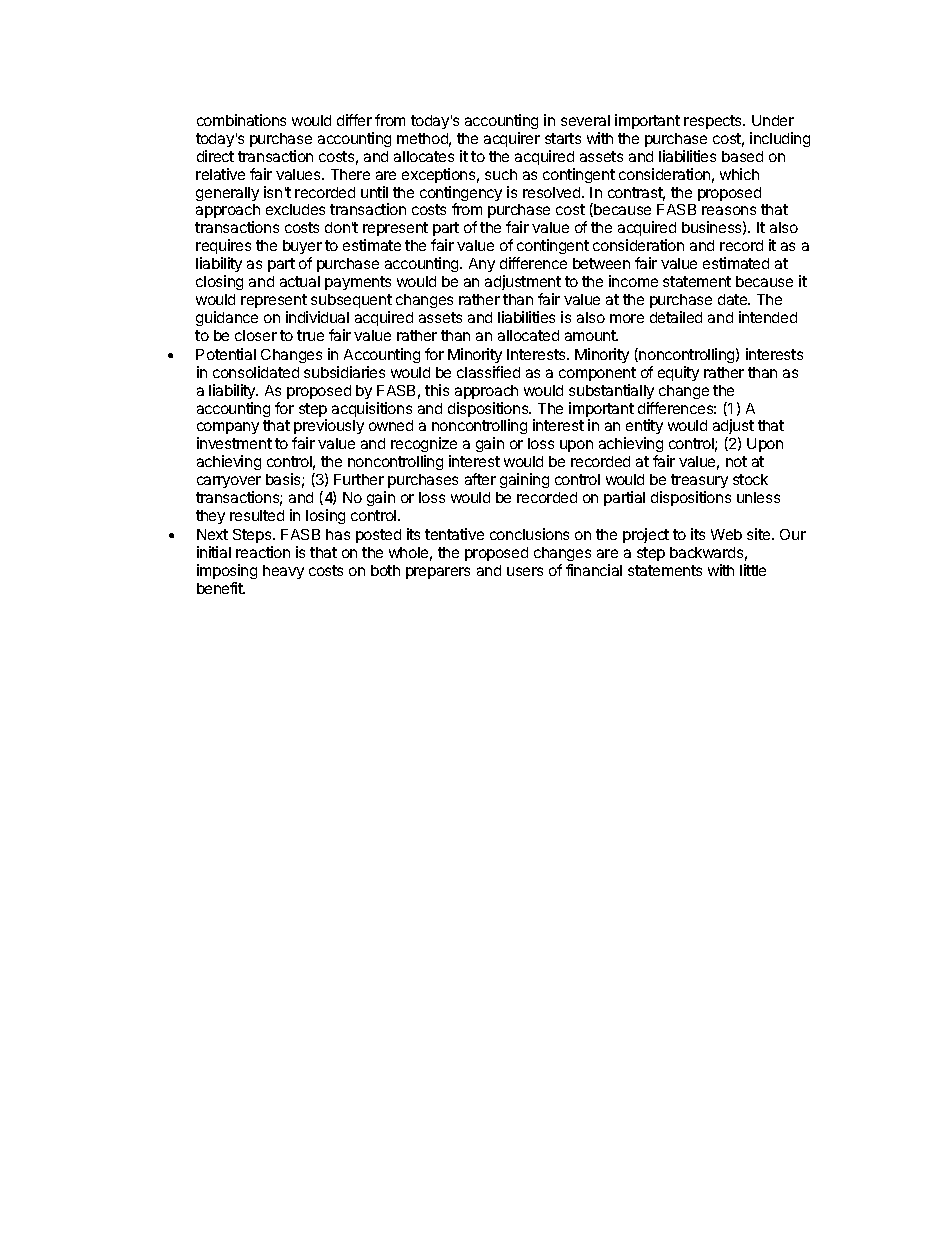  I want to click on acquirer, so click(512, 139).
